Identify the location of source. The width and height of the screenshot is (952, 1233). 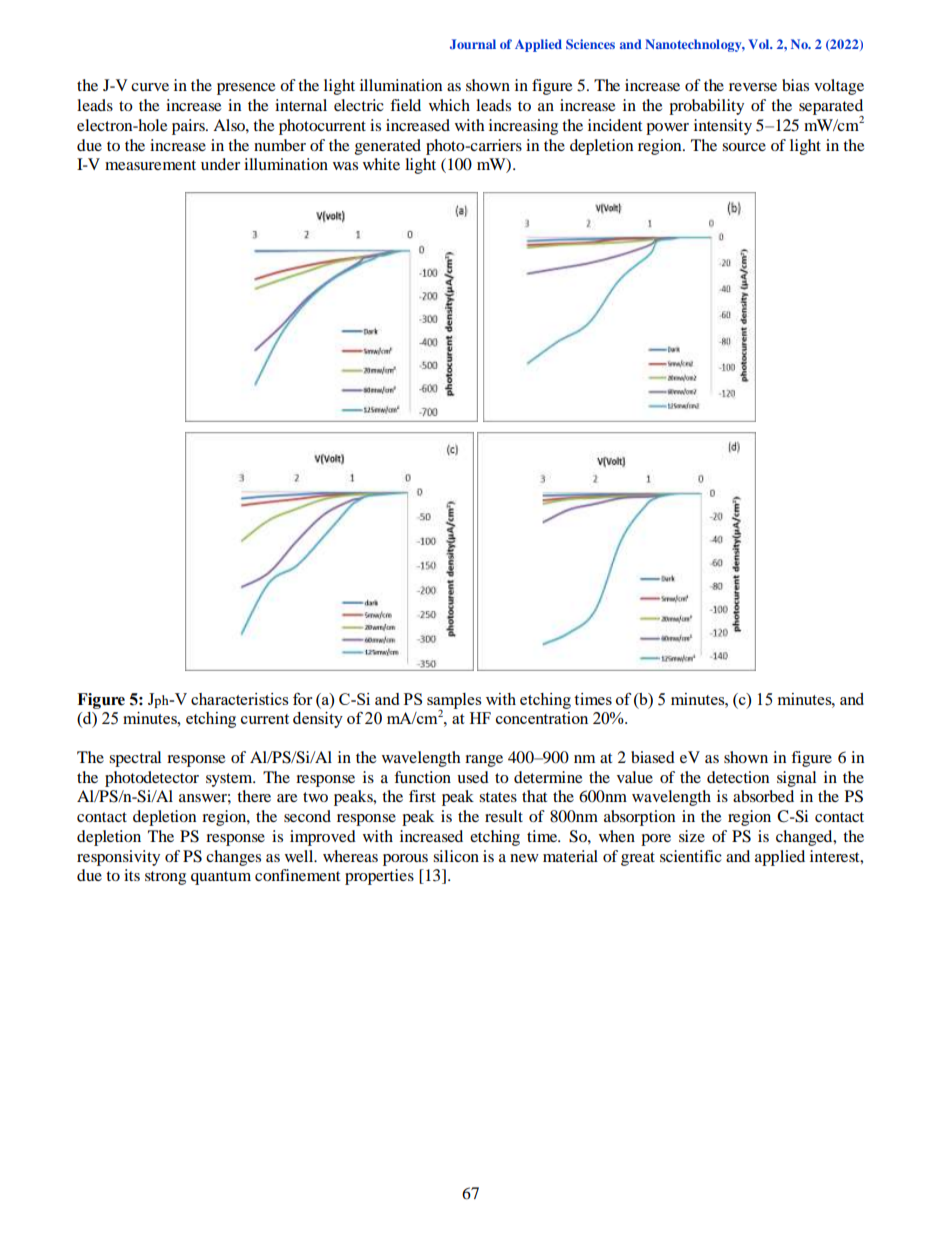
(744, 147).
